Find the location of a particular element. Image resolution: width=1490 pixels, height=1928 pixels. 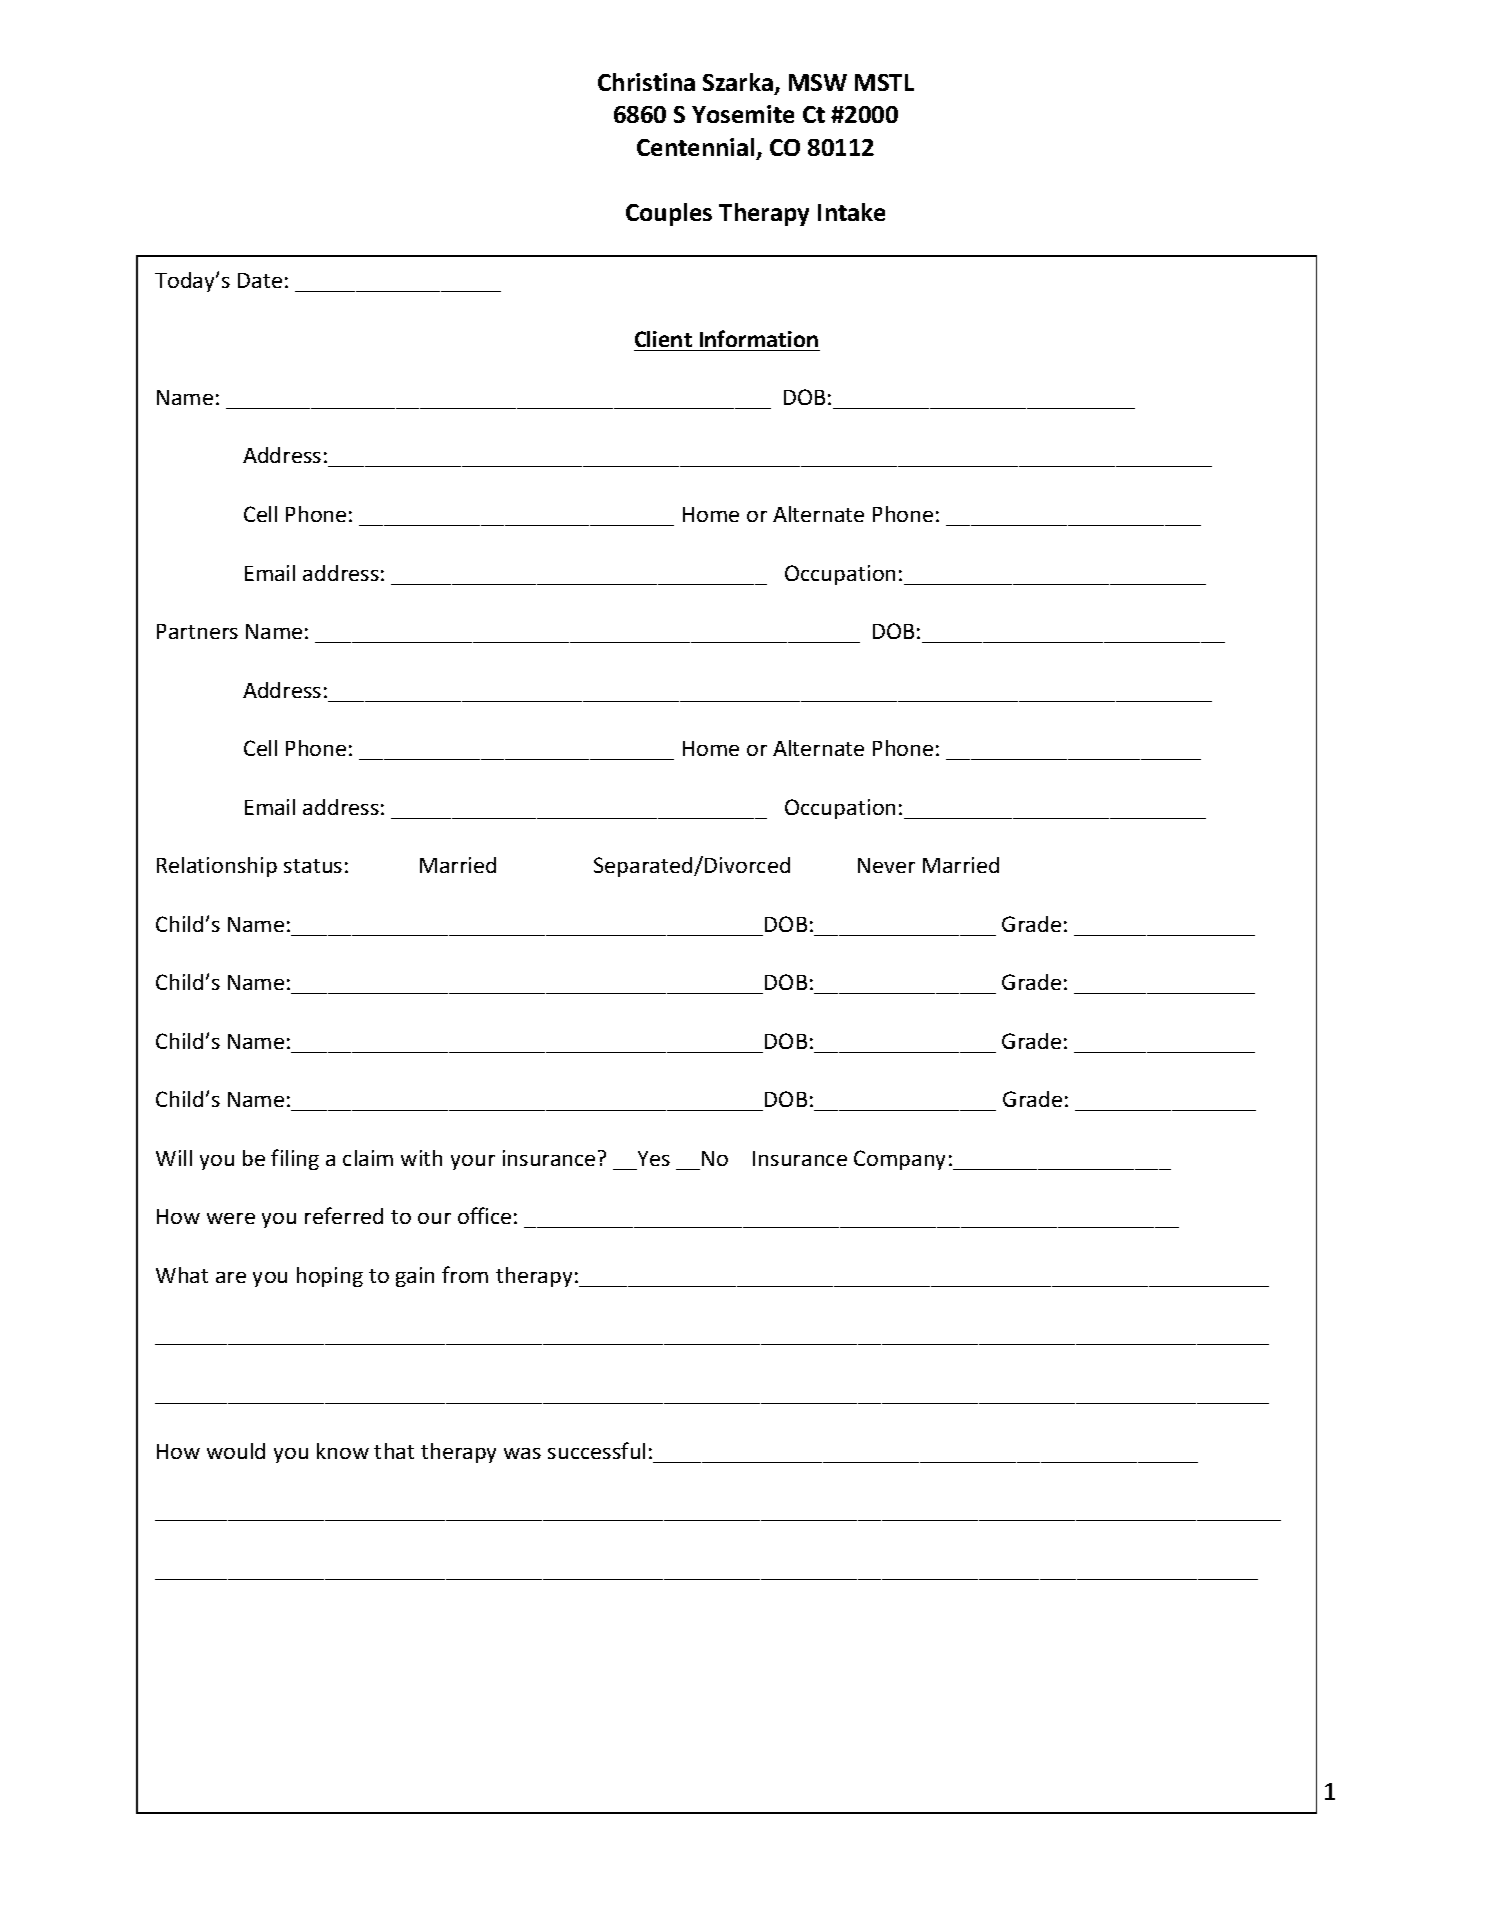

MSW is located at coordinates (818, 82).
